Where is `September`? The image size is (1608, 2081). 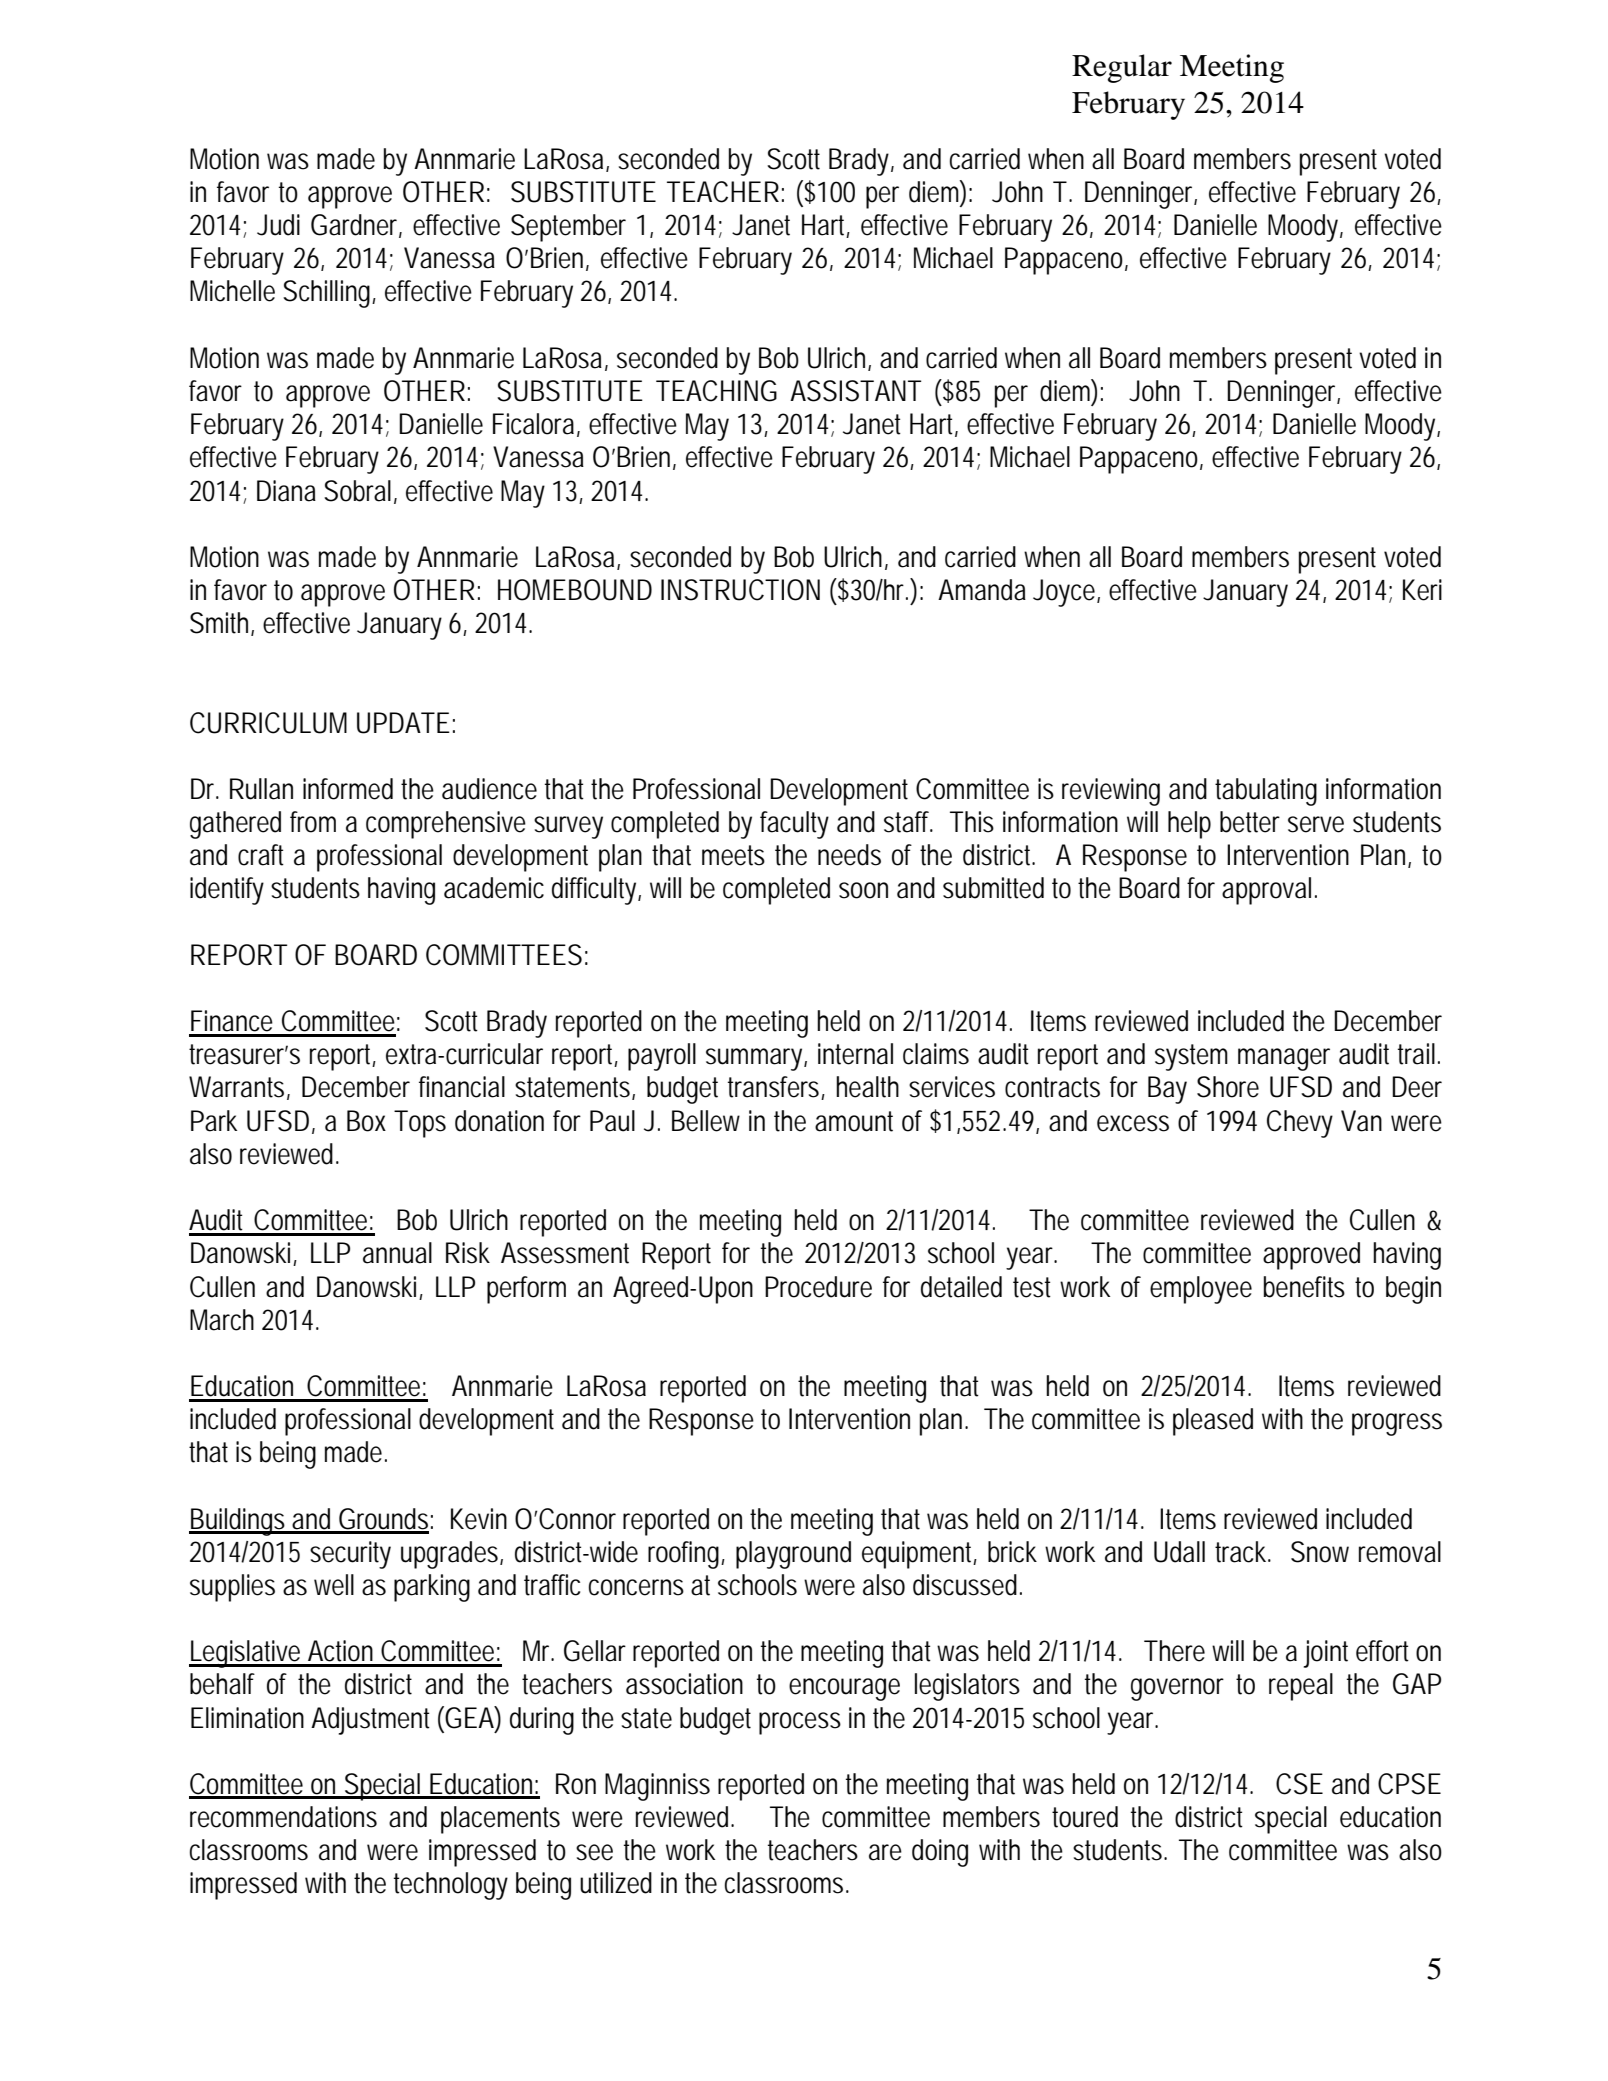
September is located at coordinates (568, 228).
